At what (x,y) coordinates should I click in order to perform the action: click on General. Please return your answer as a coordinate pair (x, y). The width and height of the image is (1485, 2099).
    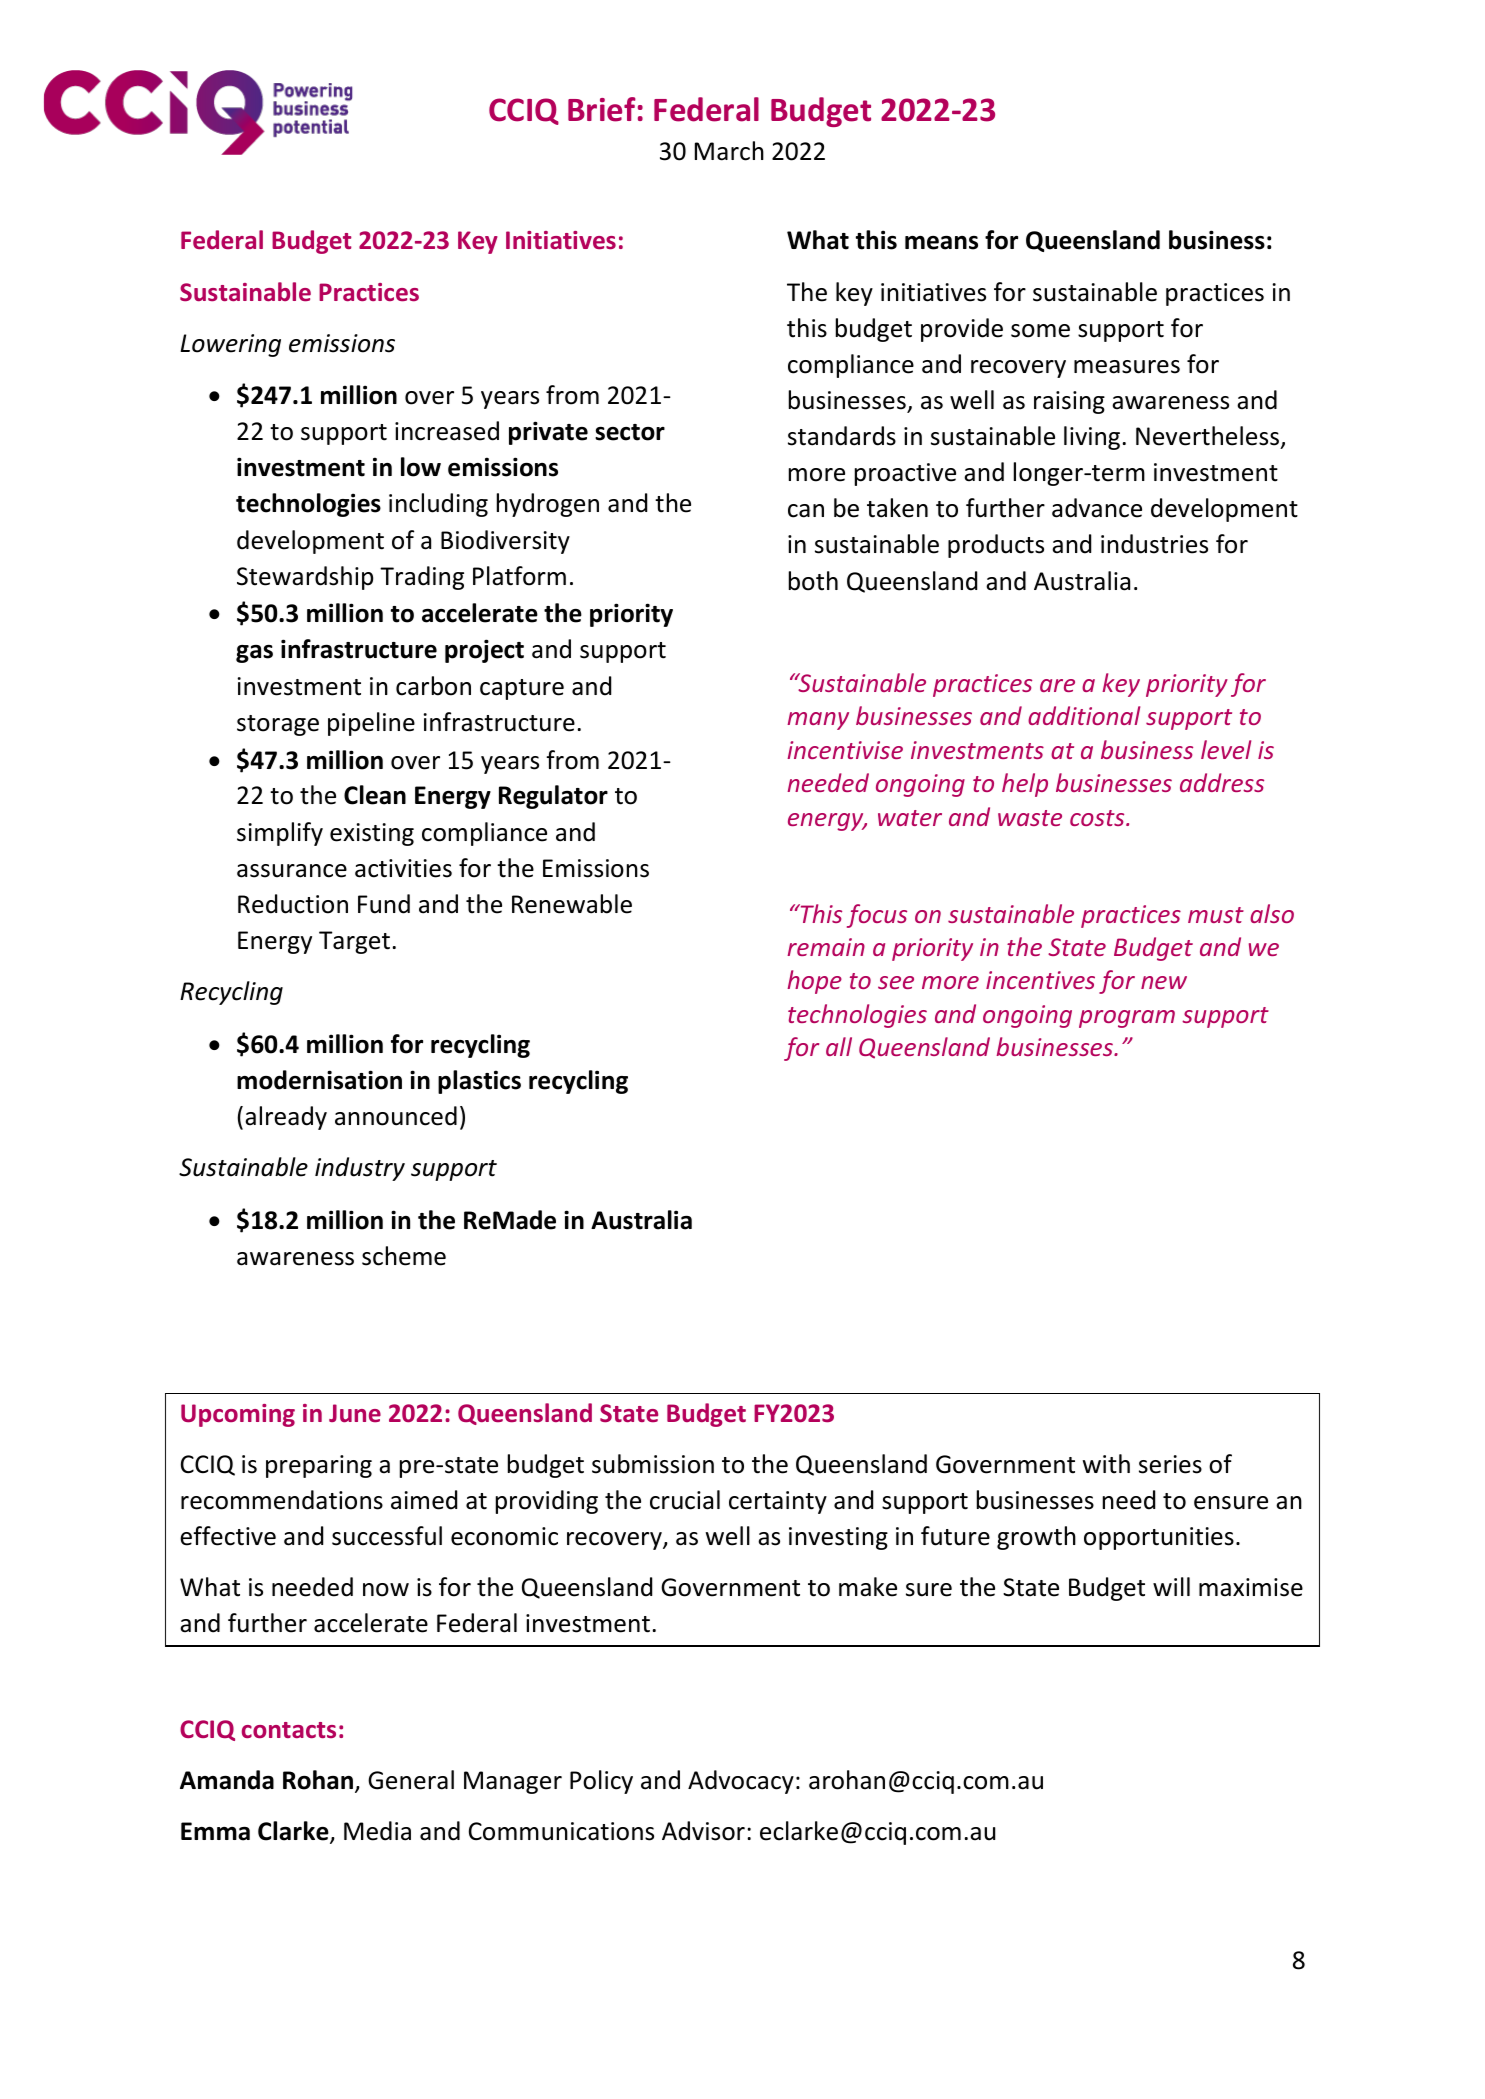
    Looking at the image, I should click on (411, 1780).
